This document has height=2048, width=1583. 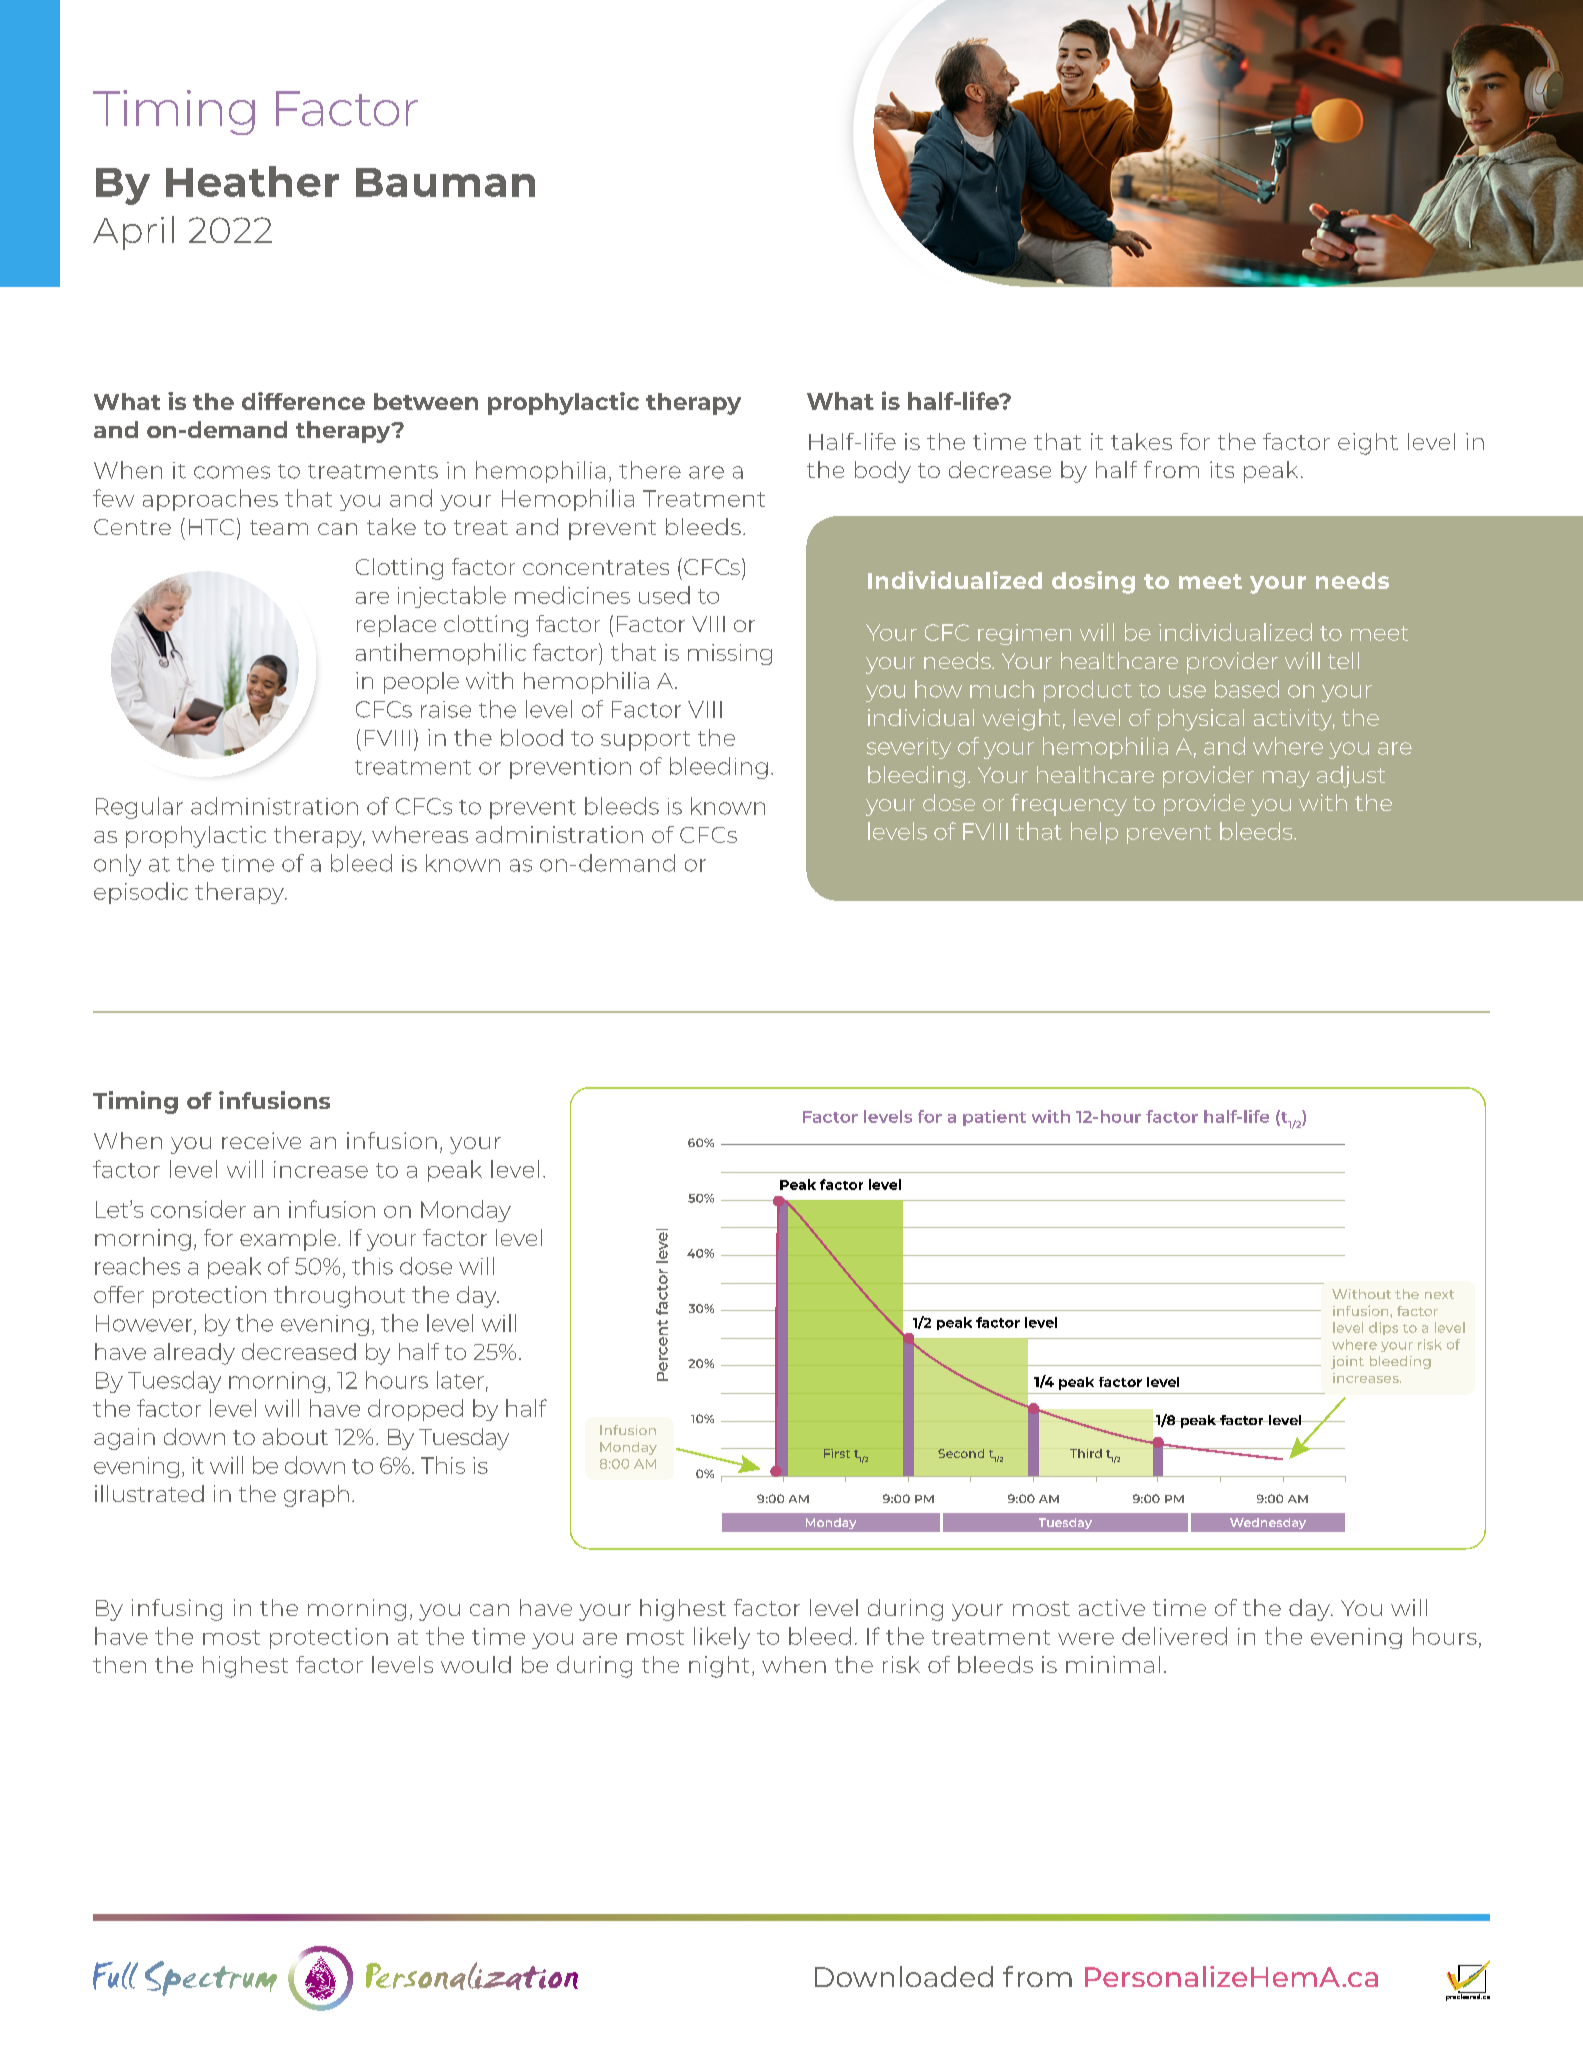 I want to click on its, so click(x=1222, y=469).
